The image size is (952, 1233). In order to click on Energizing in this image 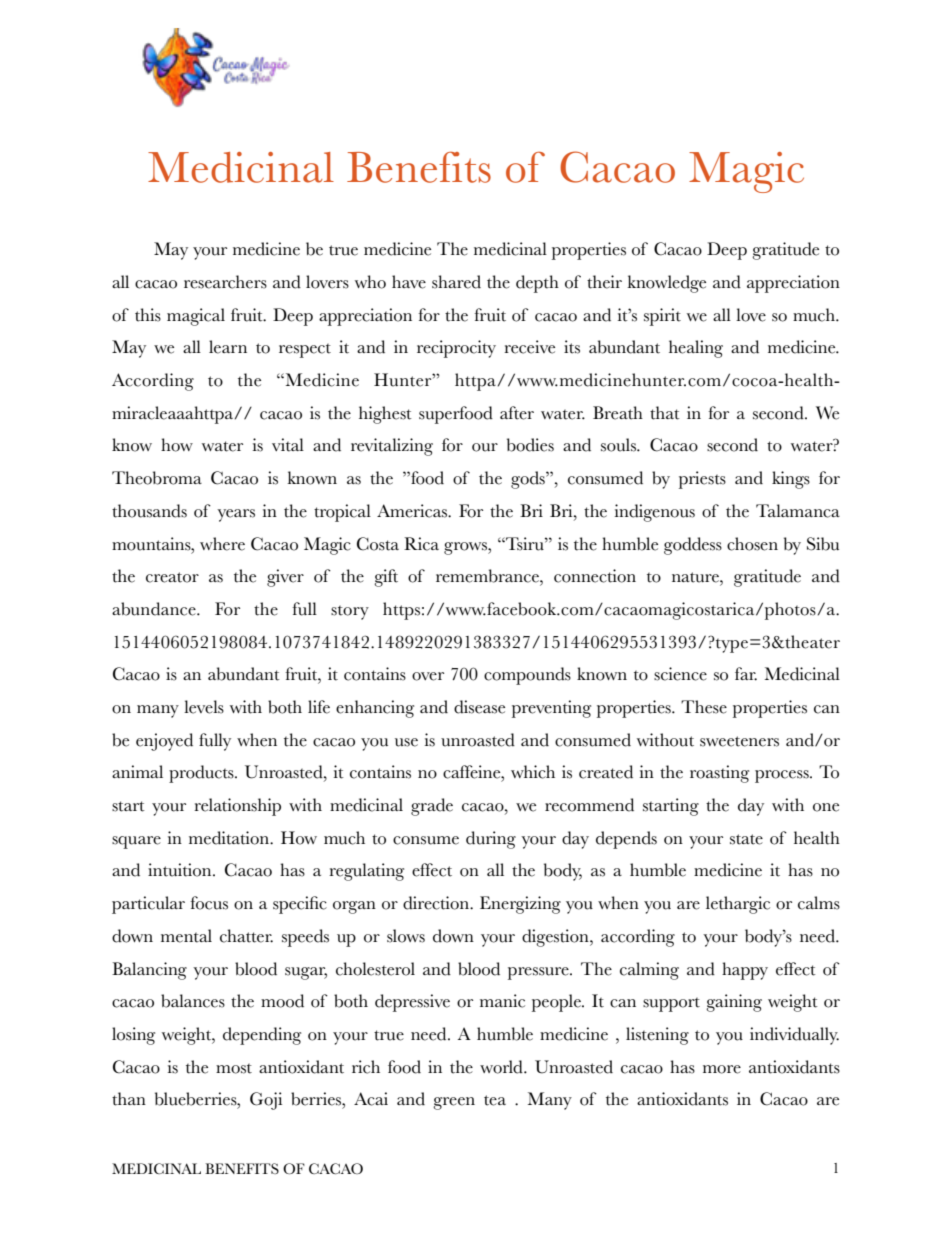, I will do `click(520, 905)`.
